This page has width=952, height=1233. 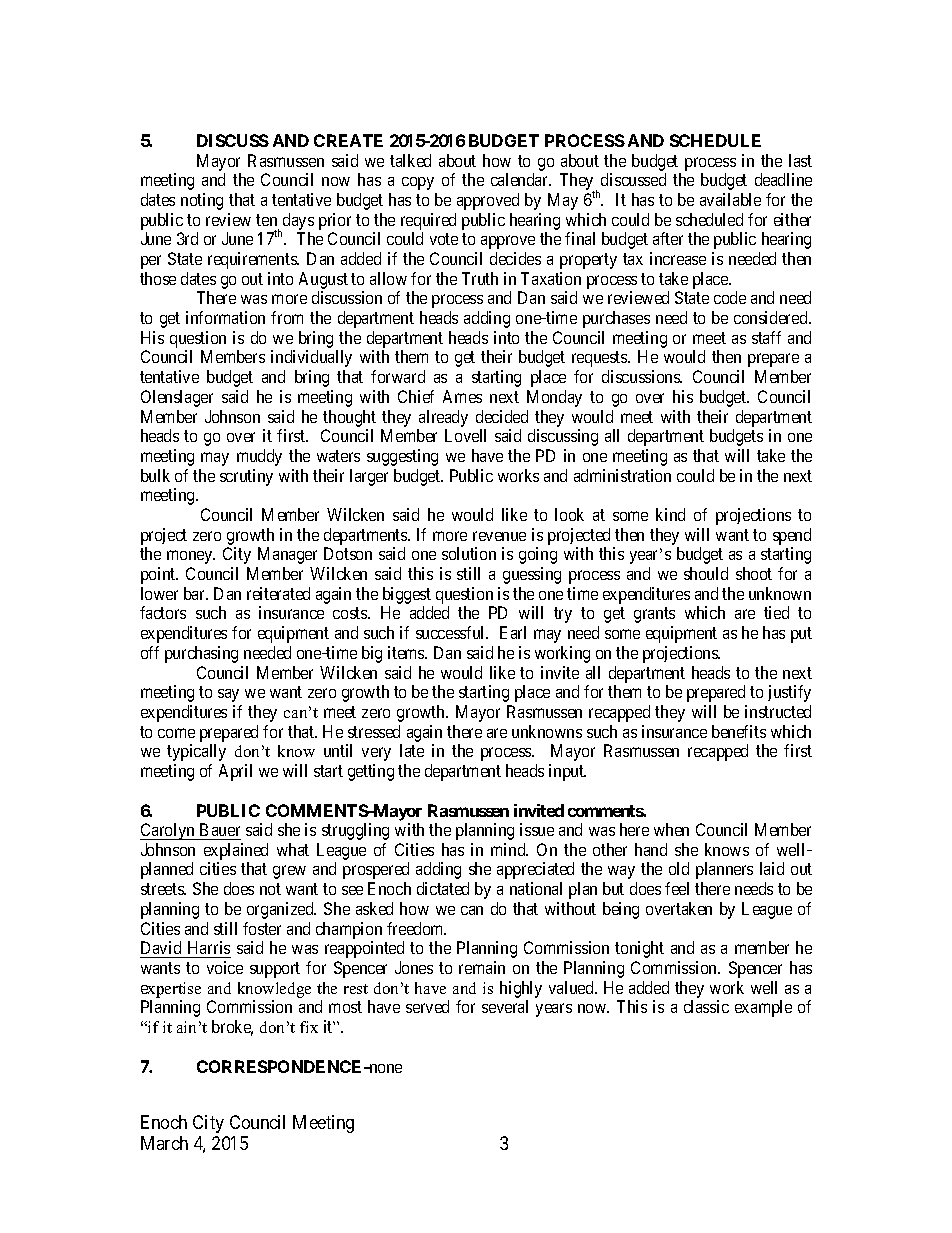 What do you see at coordinates (462, 396) in the page?
I see `Ames` at bounding box center [462, 396].
